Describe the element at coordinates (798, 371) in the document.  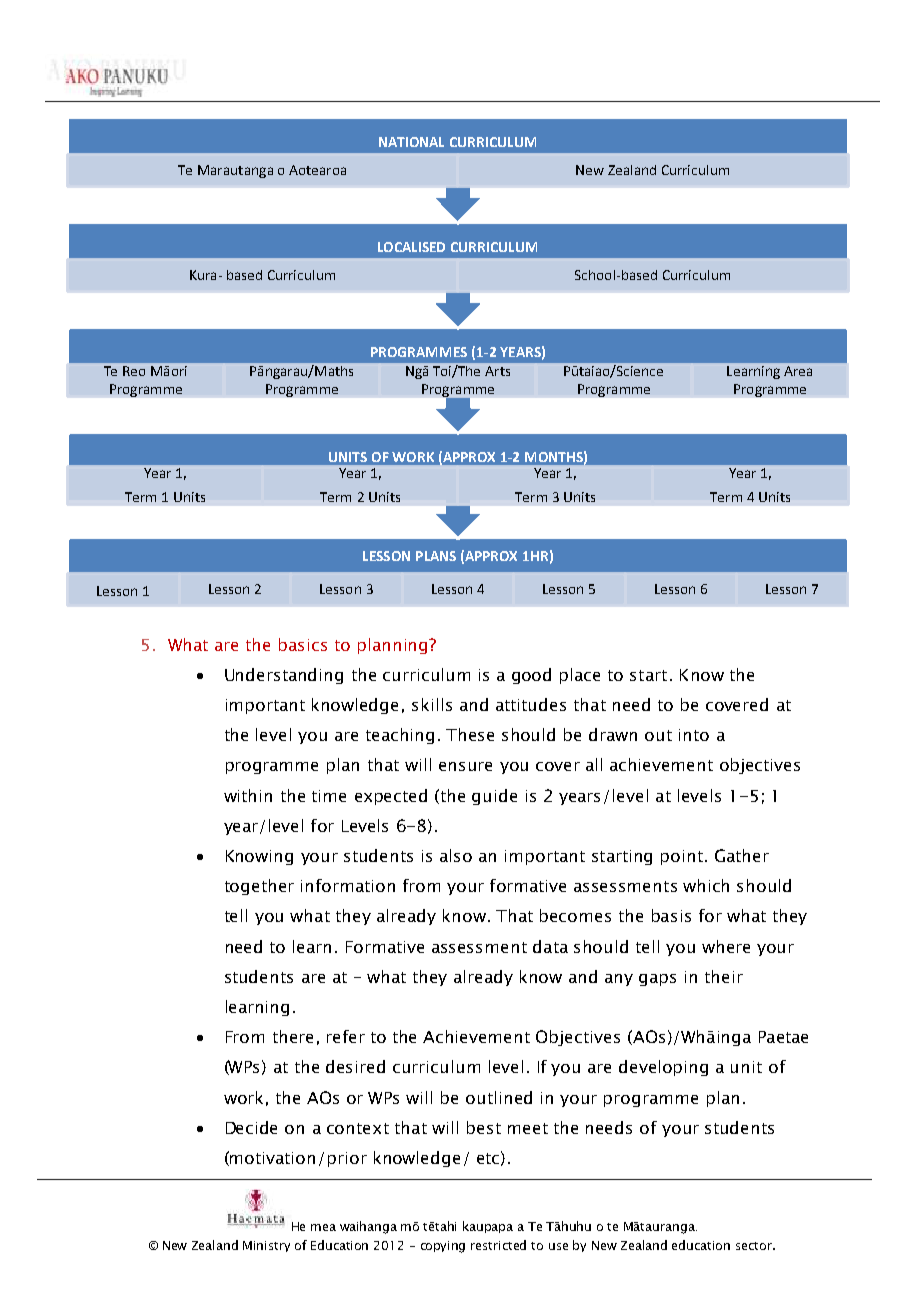
I see `Area` at that location.
